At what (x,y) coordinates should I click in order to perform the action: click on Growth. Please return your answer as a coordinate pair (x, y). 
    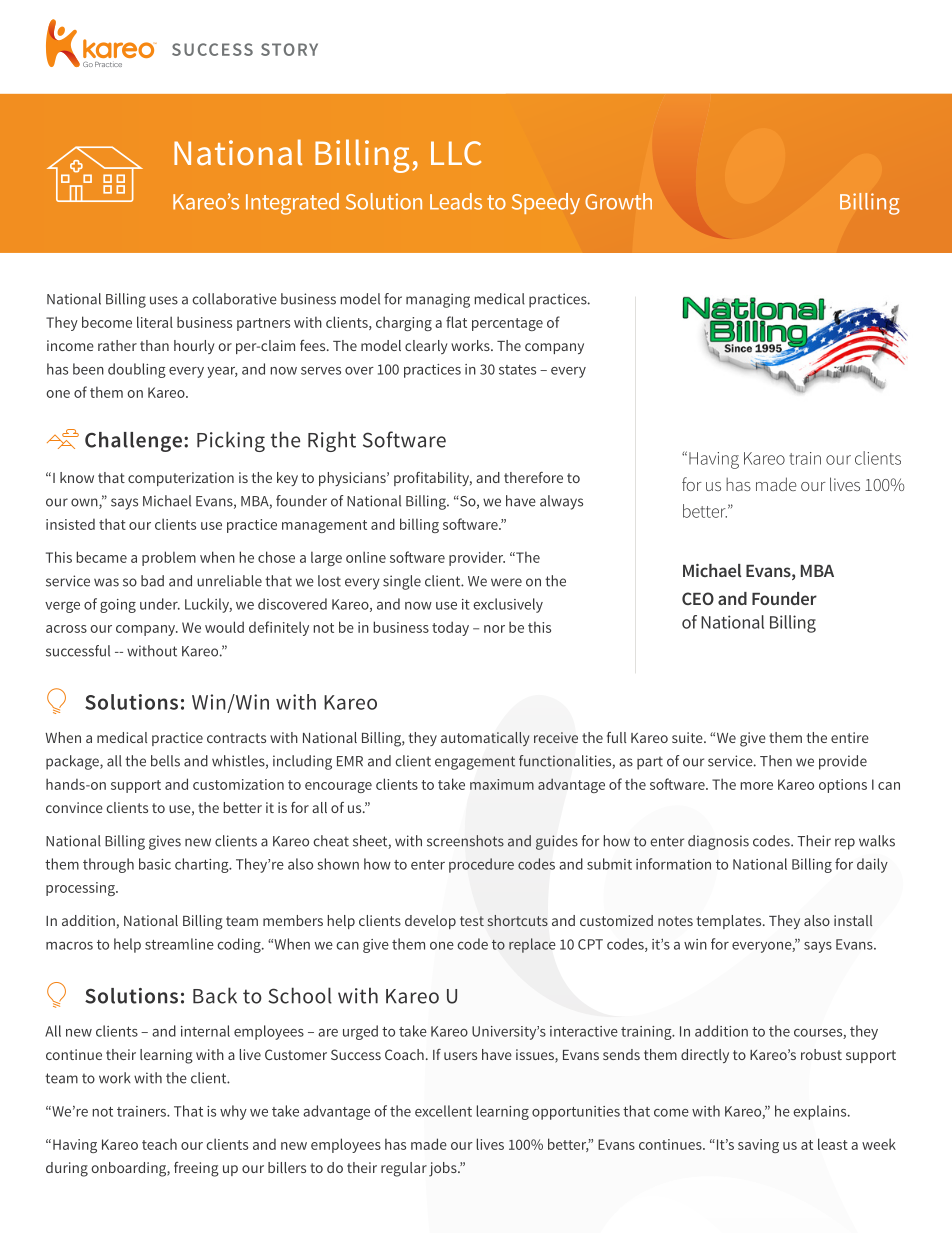
    Looking at the image, I should click on (618, 201).
